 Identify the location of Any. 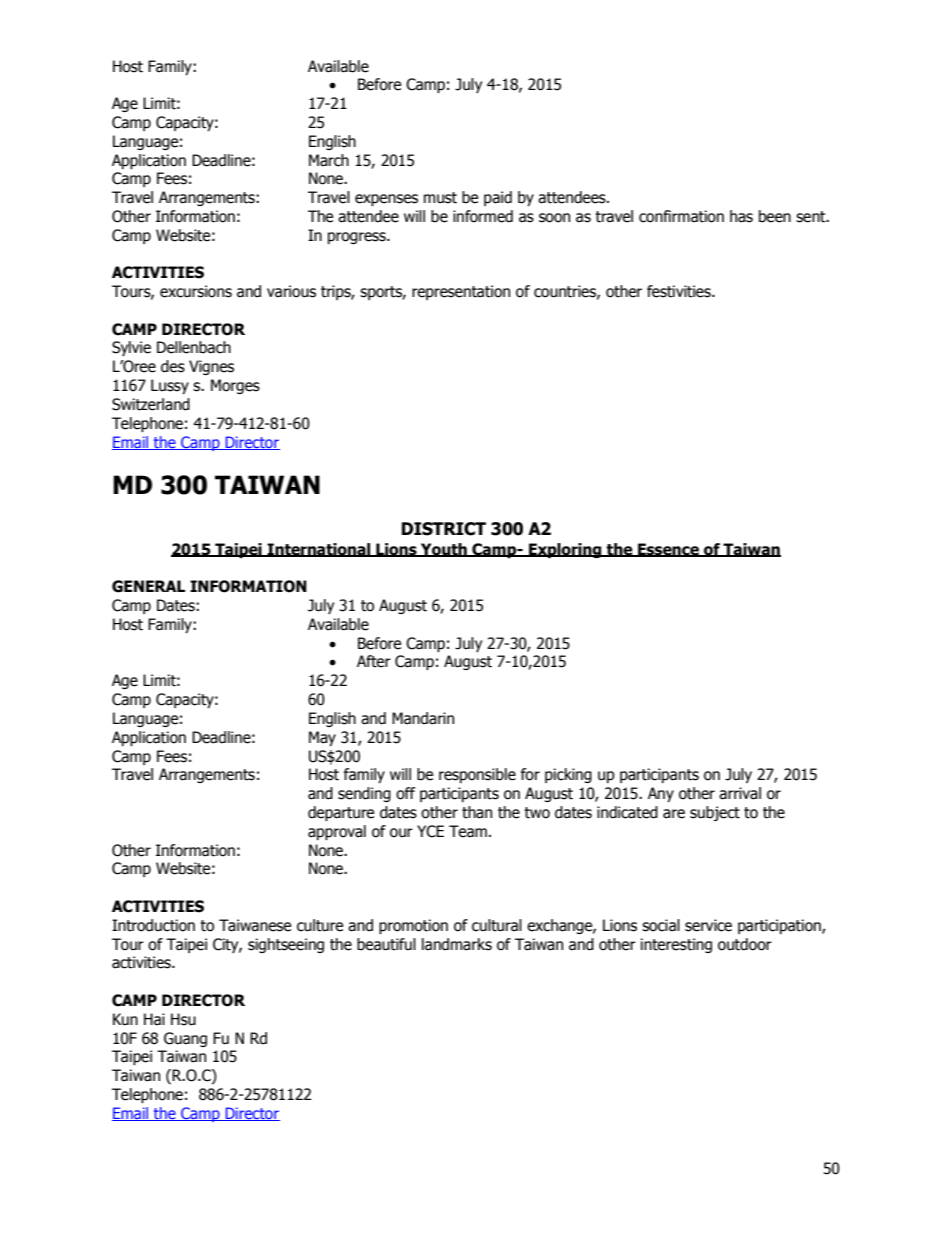
(661, 794).
